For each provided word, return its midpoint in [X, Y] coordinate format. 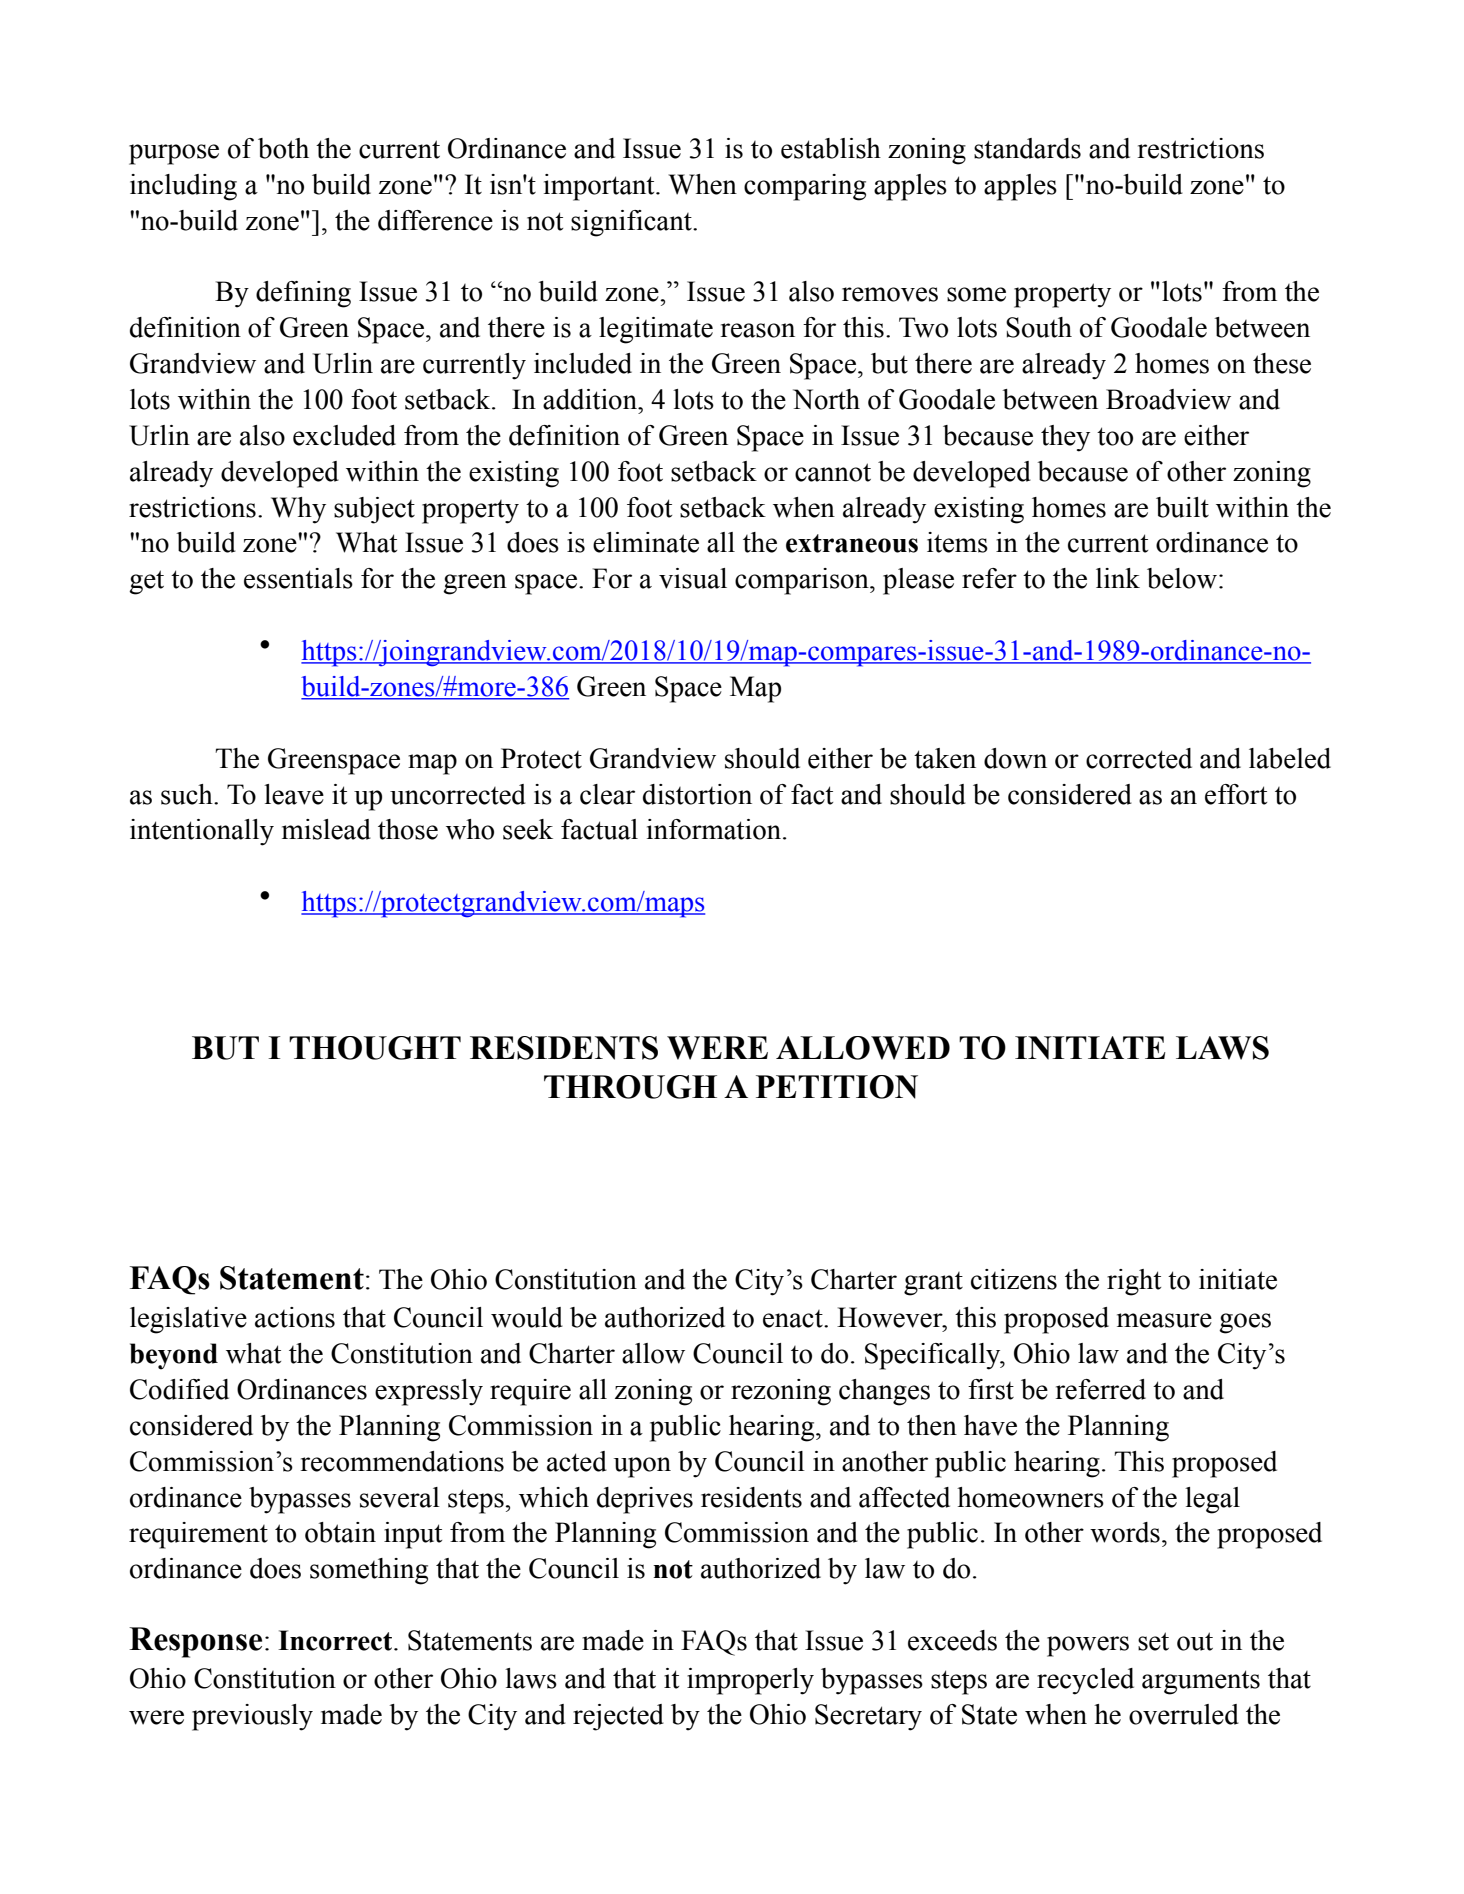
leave [294, 794]
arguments [1201, 1682]
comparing [805, 187]
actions [295, 1317]
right [1134, 1282]
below [1182, 578]
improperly [750, 1681]
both [283, 148]
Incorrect [336, 1640]
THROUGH [630, 1087]
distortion [697, 794]
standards [1027, 148]
